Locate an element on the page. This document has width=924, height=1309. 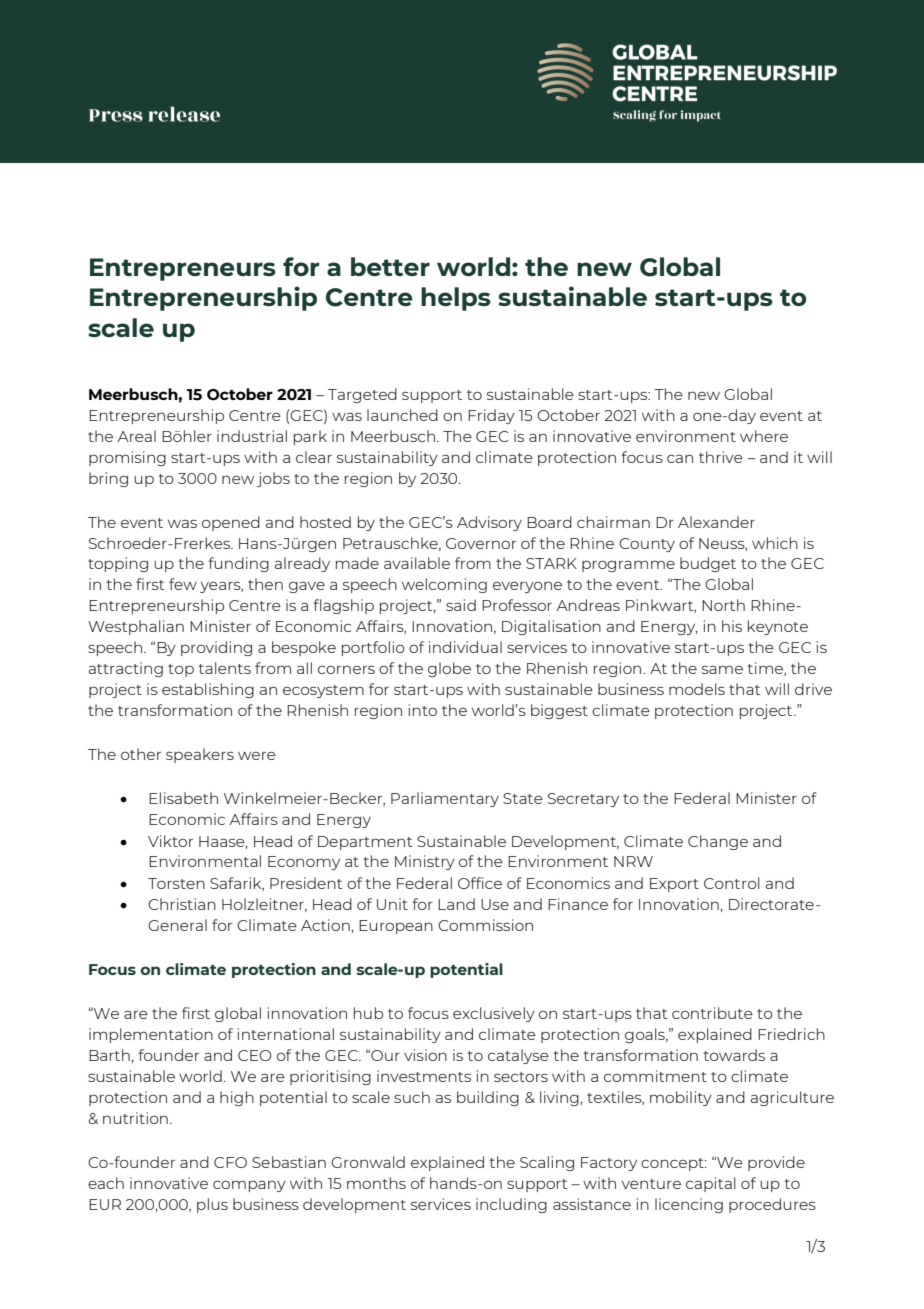
including is located at coordinates (511, 1205).
